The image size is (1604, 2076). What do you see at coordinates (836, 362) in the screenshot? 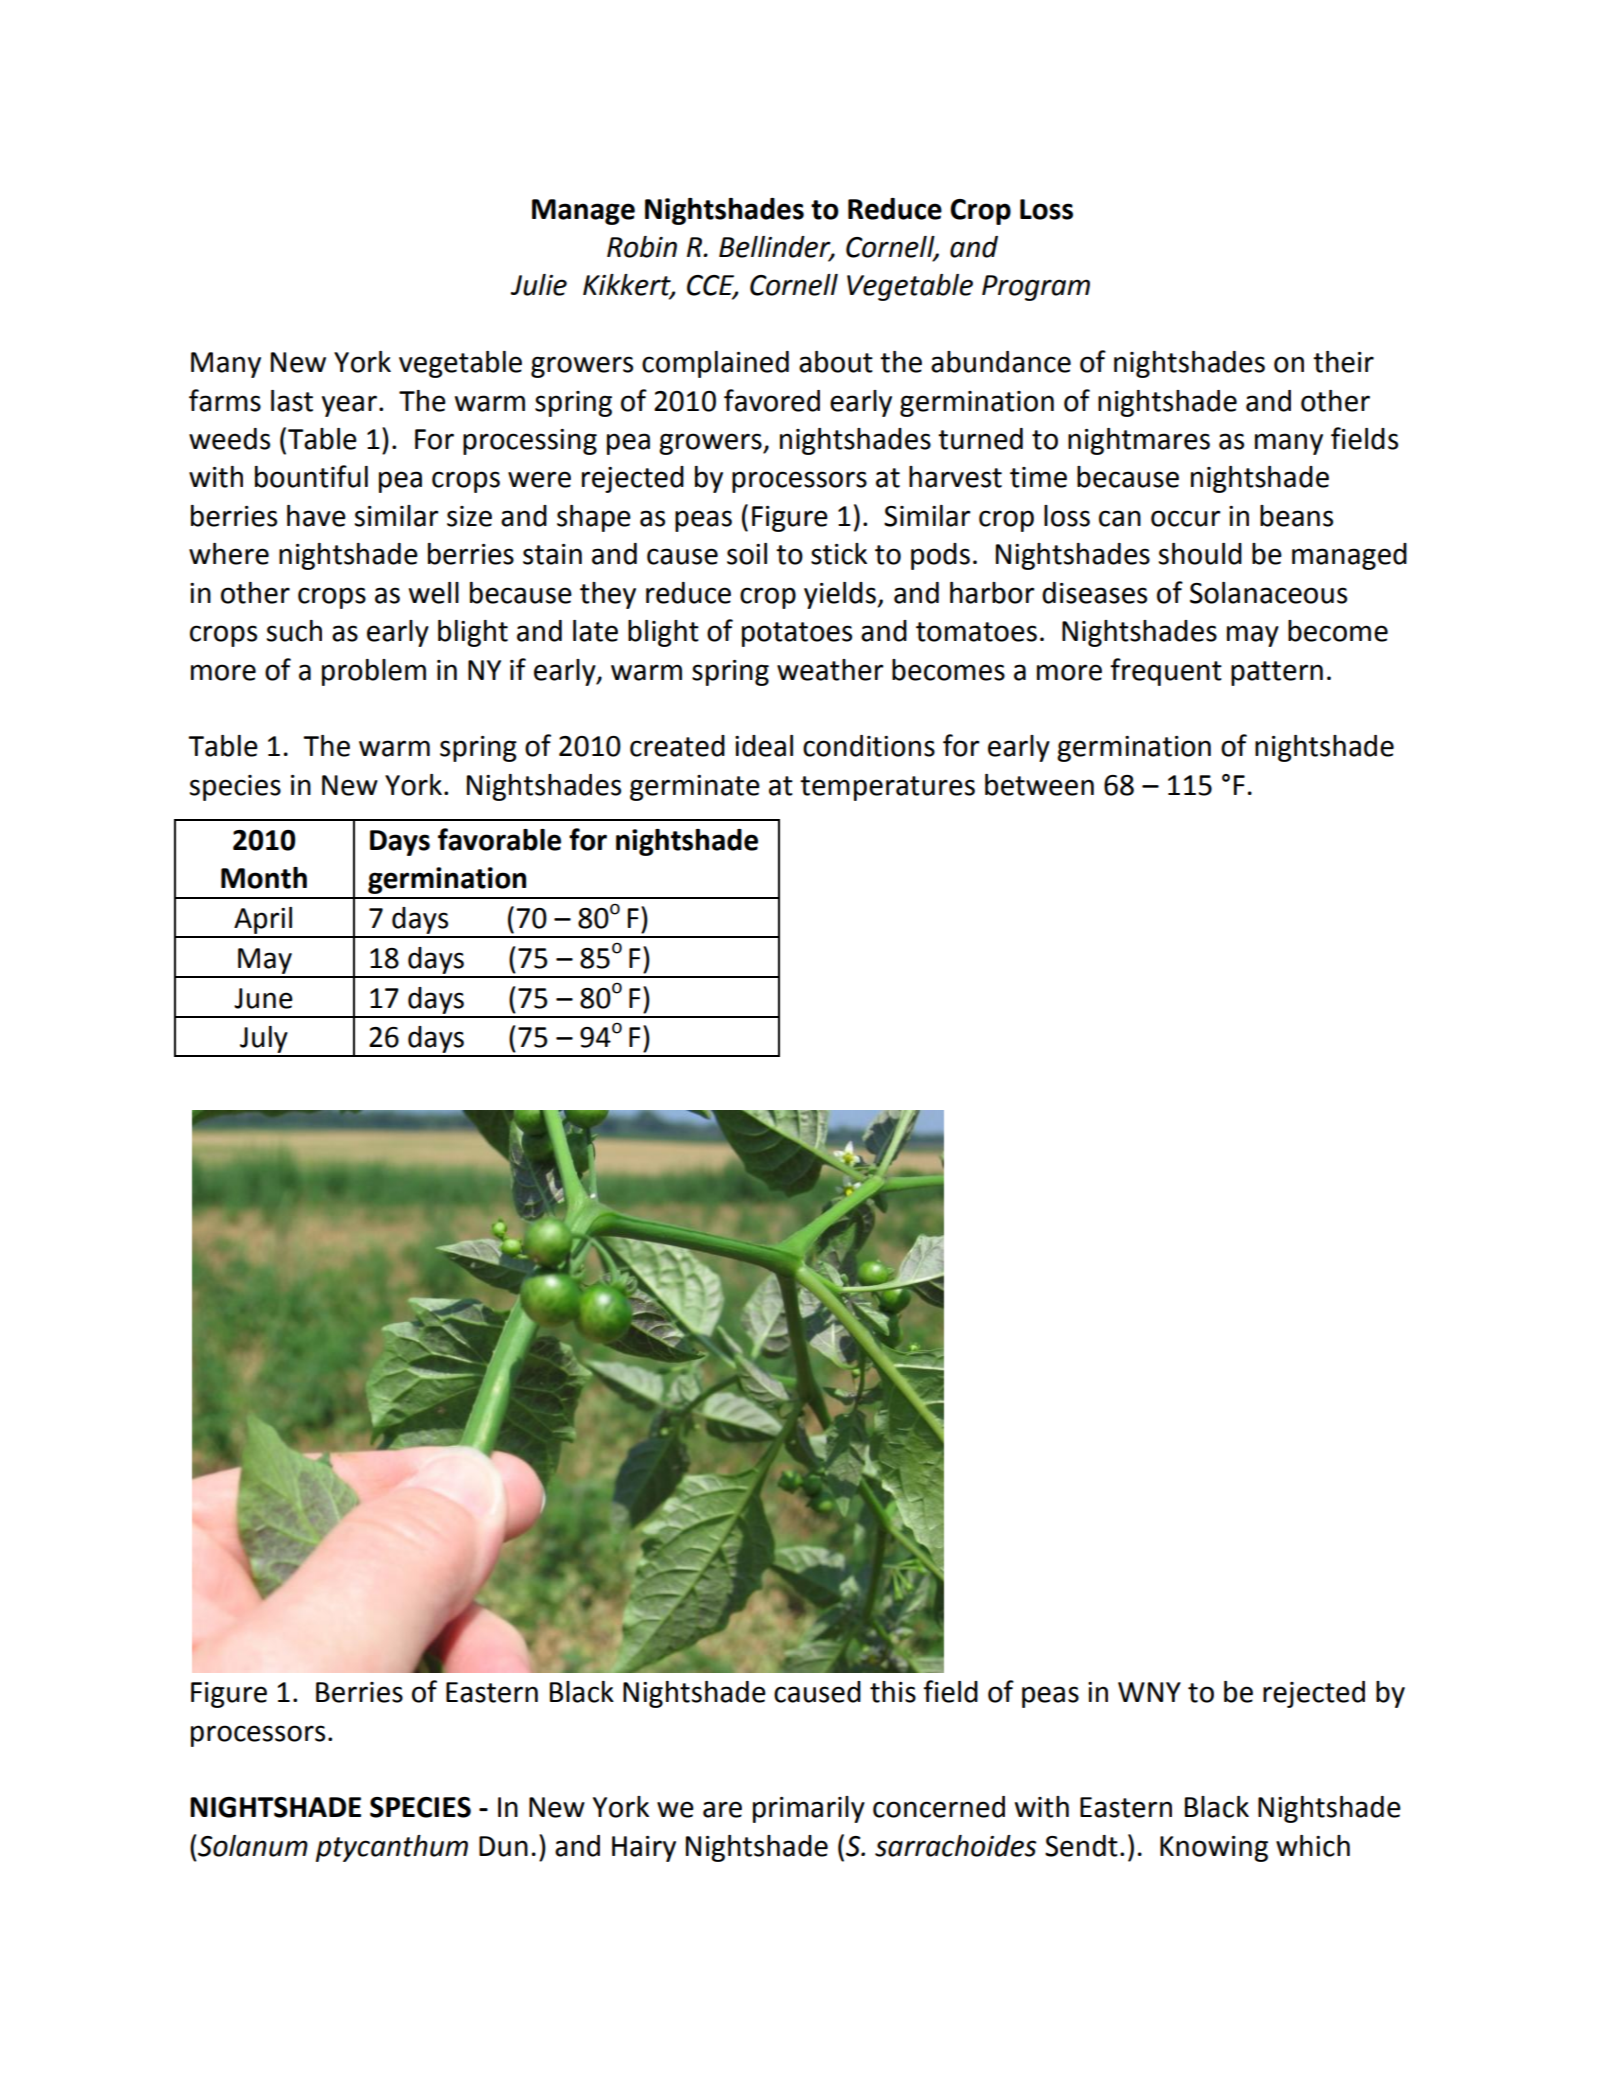
I see `about` at bounding box center [836, 362].
